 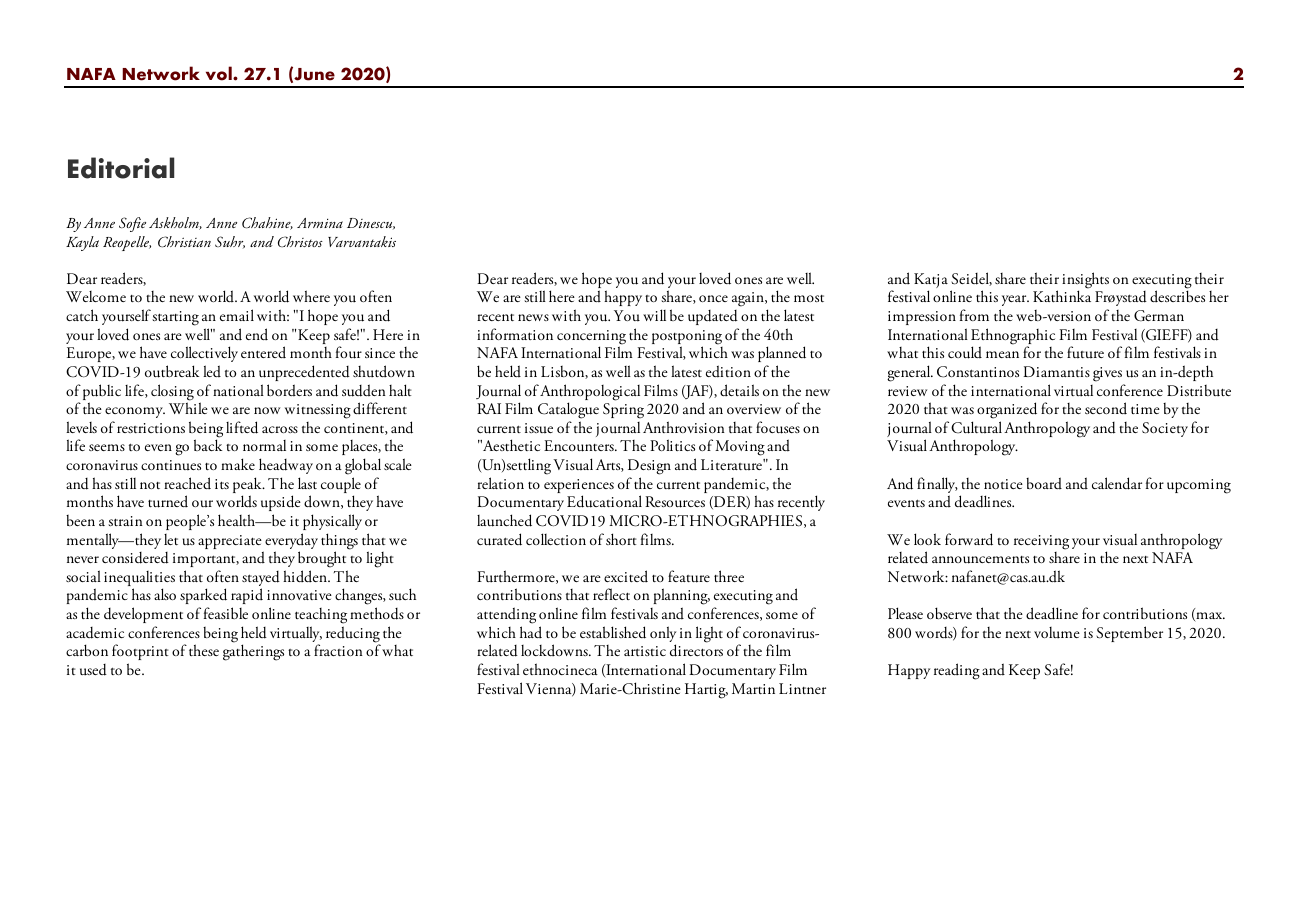 I want to click on gatherings, so click(x=253, y=652).
